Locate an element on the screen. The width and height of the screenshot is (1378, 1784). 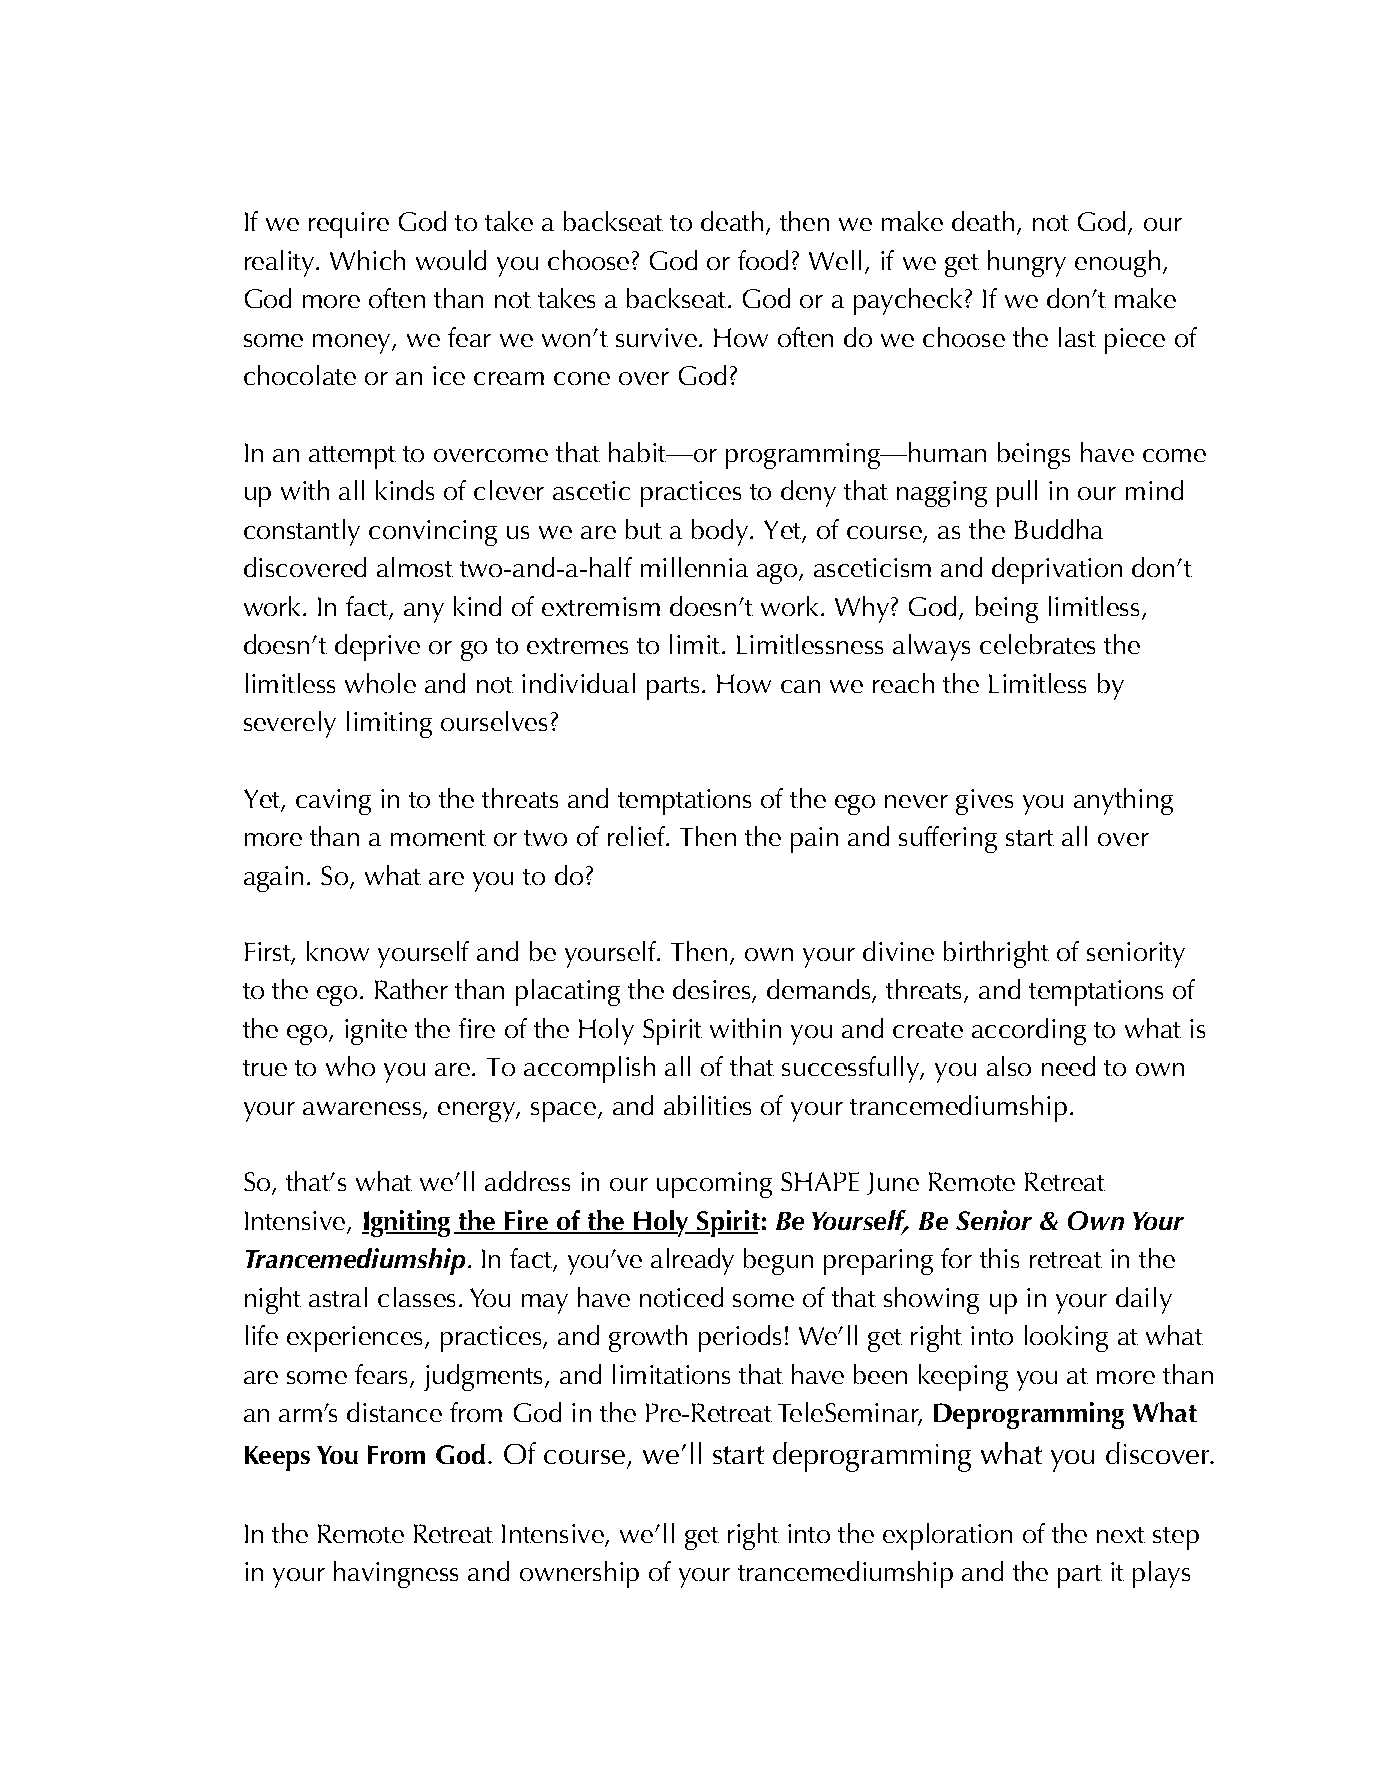
ownership is located at coordinates (579, 1574).
